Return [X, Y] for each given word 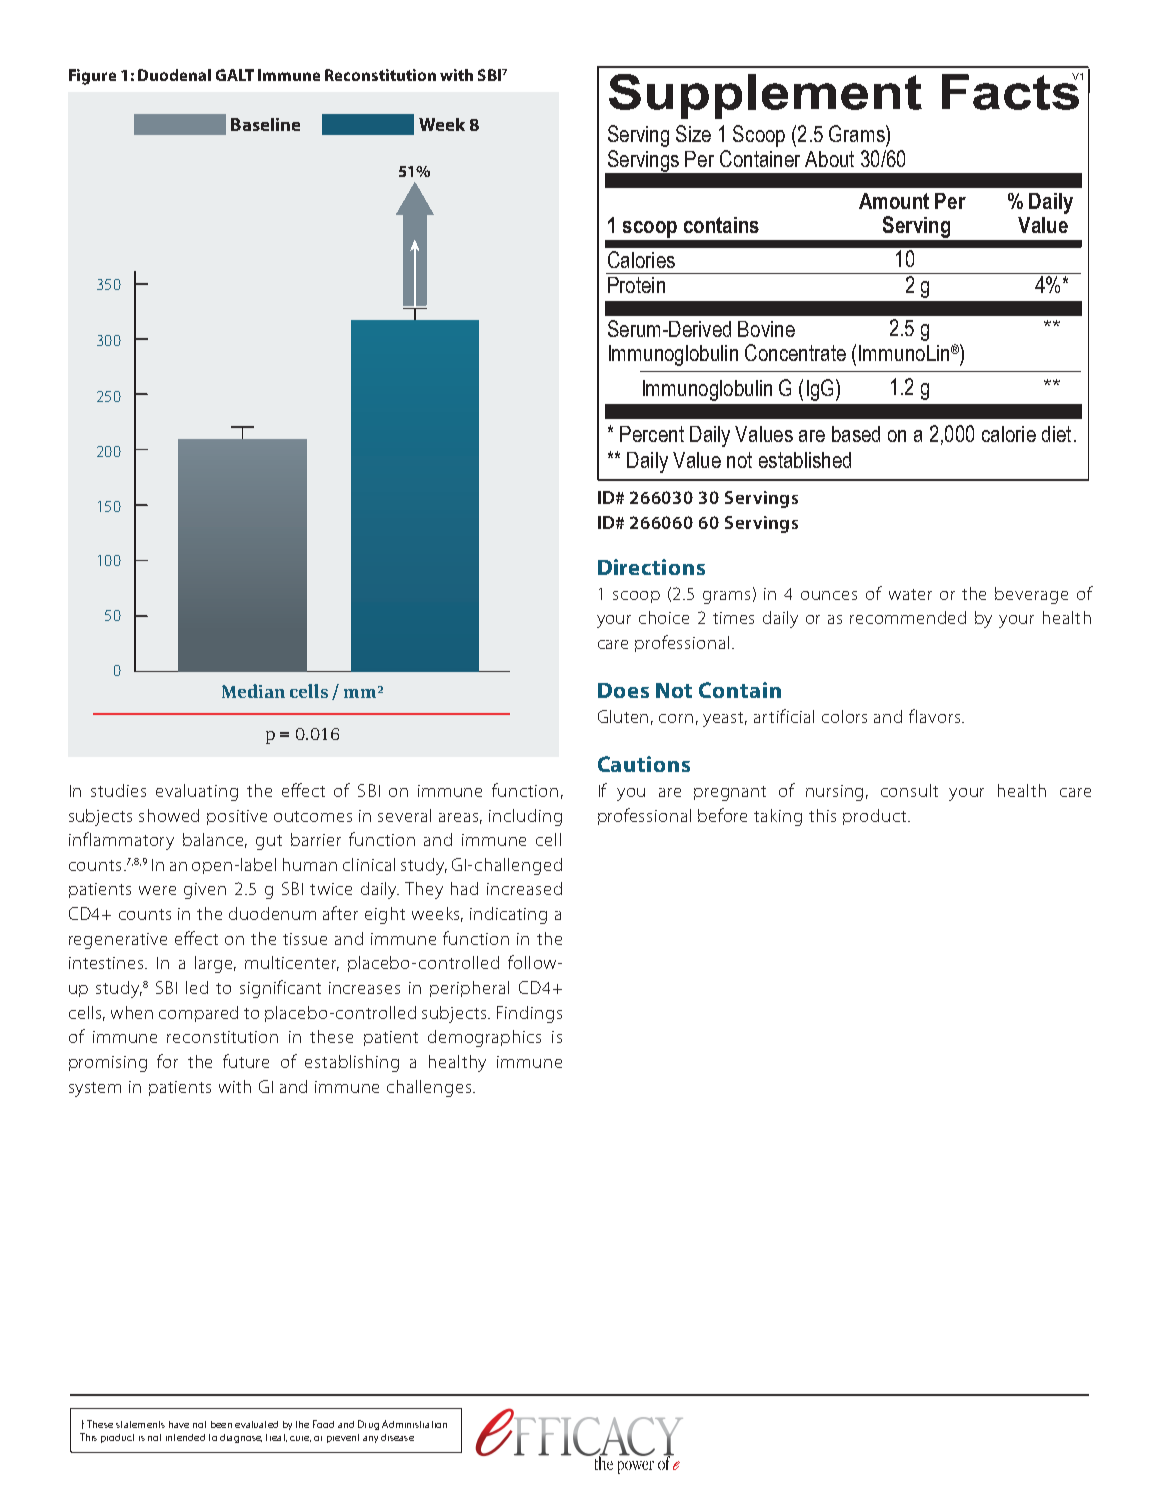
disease [397, 1437]
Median [253, 691]
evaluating [197, 792]
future [246, 1061]
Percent [652, 434]
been [221, 1424]
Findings [529, 1014]
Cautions [644, 764]
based [856, 434]
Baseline [265, 124]
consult [909, 790]
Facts [1011, 91]
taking [778, 817]
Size [693, 133]
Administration [414, 1424]
